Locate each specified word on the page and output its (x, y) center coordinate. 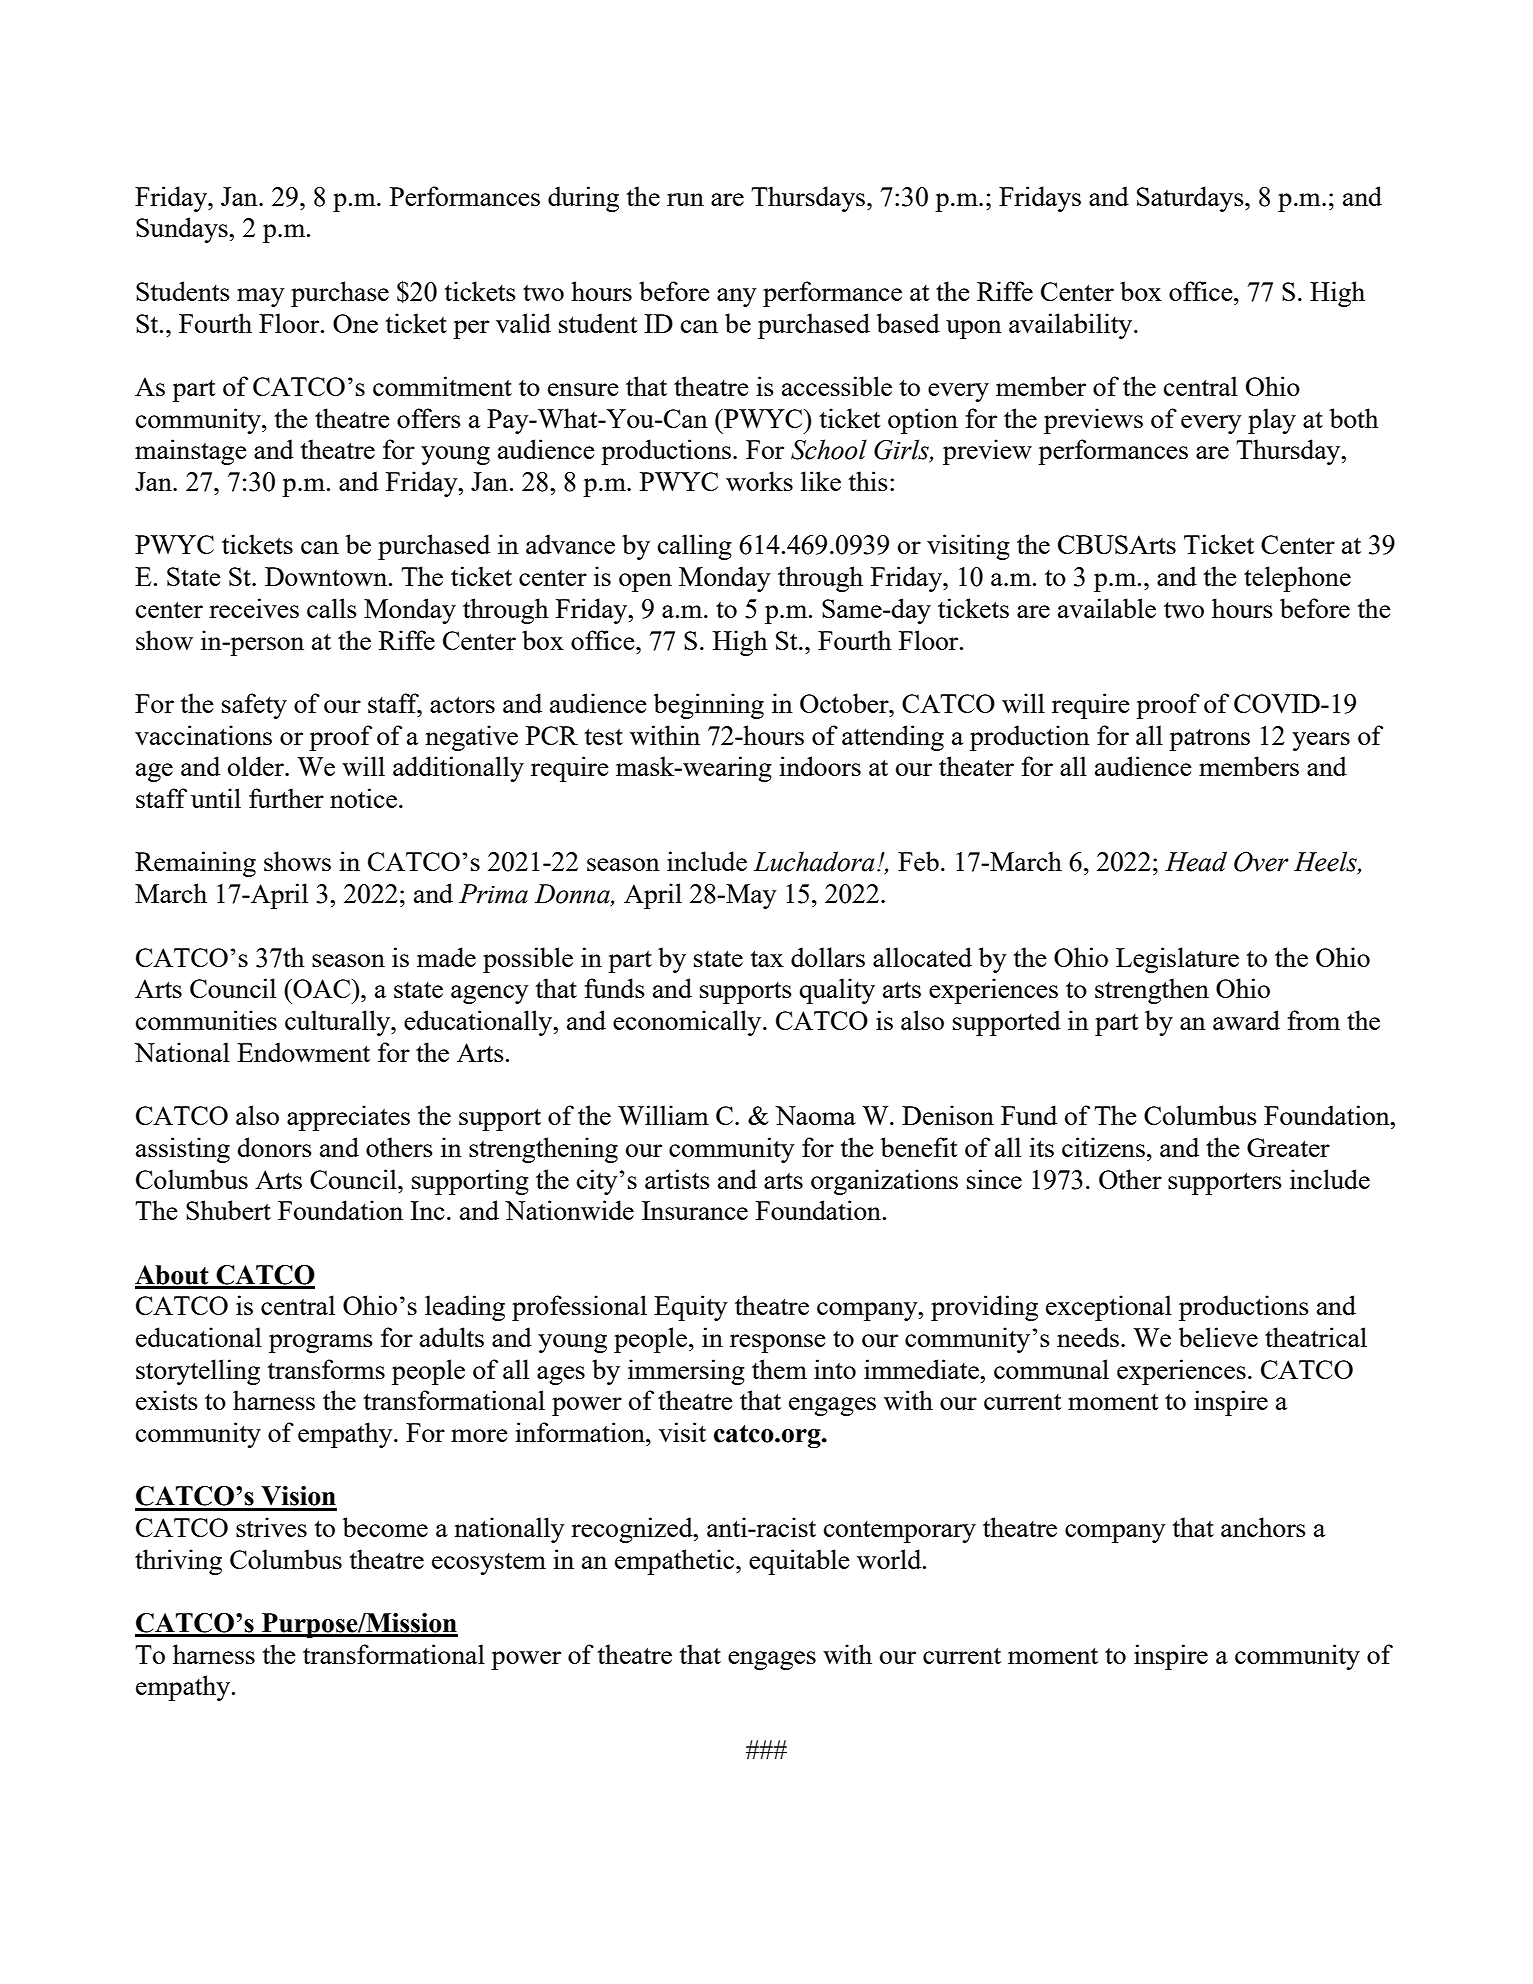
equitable (799, 1562)
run (685, 199)
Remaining (195, 864)
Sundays (183, 230)
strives (271, 1527)
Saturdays (1191, 199)
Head (1196, 861)
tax (767, 958)
